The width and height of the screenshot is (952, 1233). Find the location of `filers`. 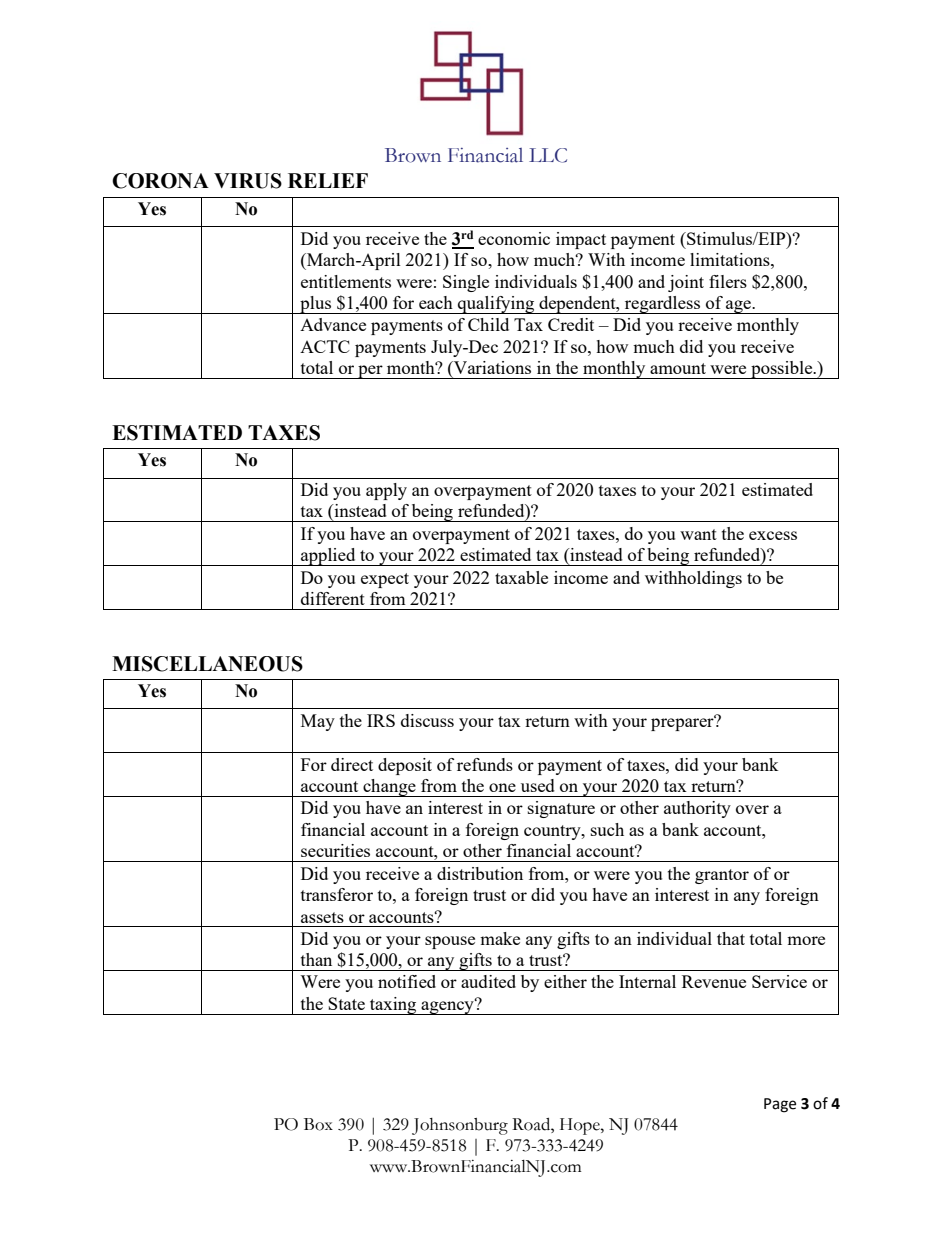

filers is located at coordinates (728, 281).
